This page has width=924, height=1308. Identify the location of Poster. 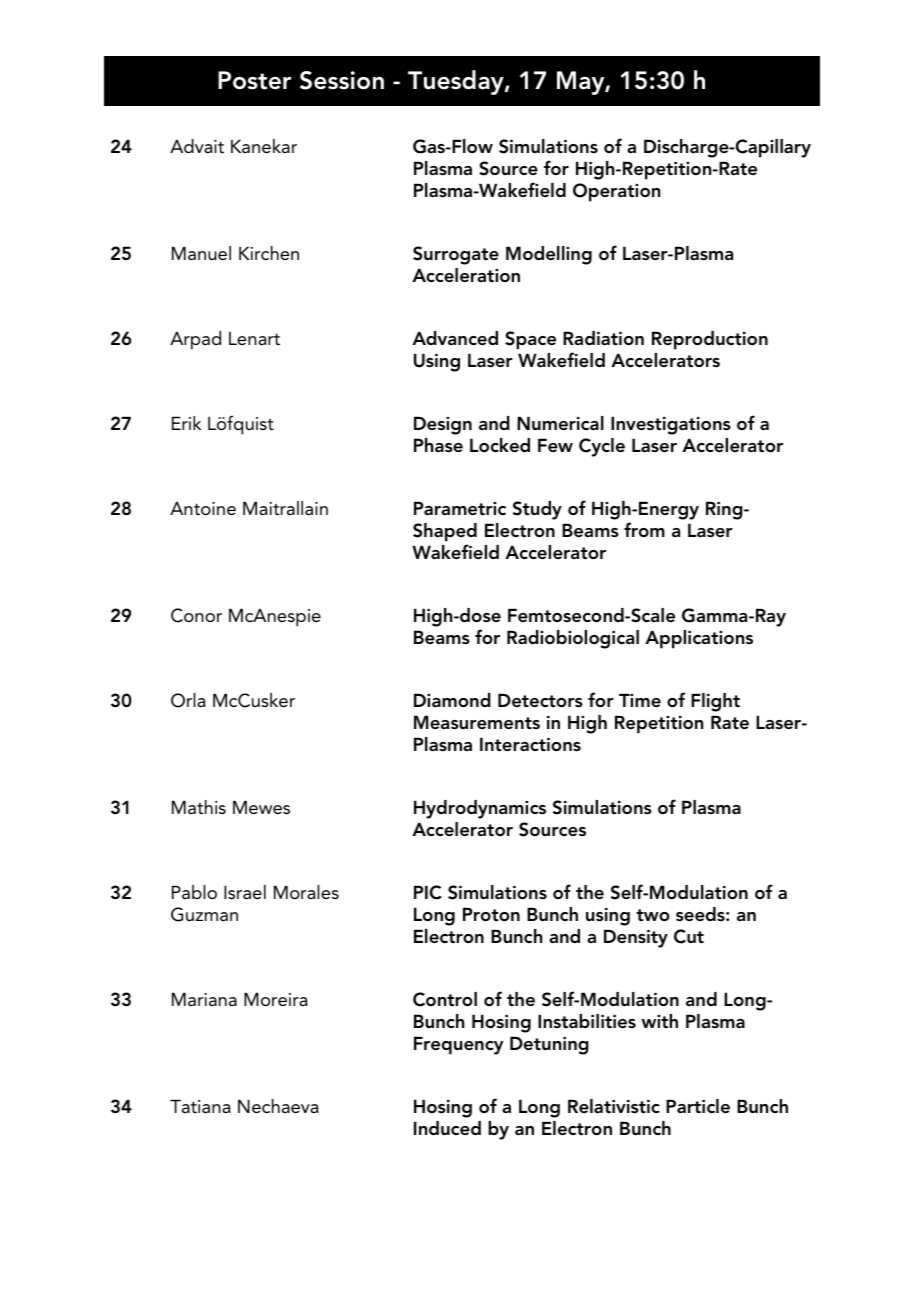
(254, 80).
